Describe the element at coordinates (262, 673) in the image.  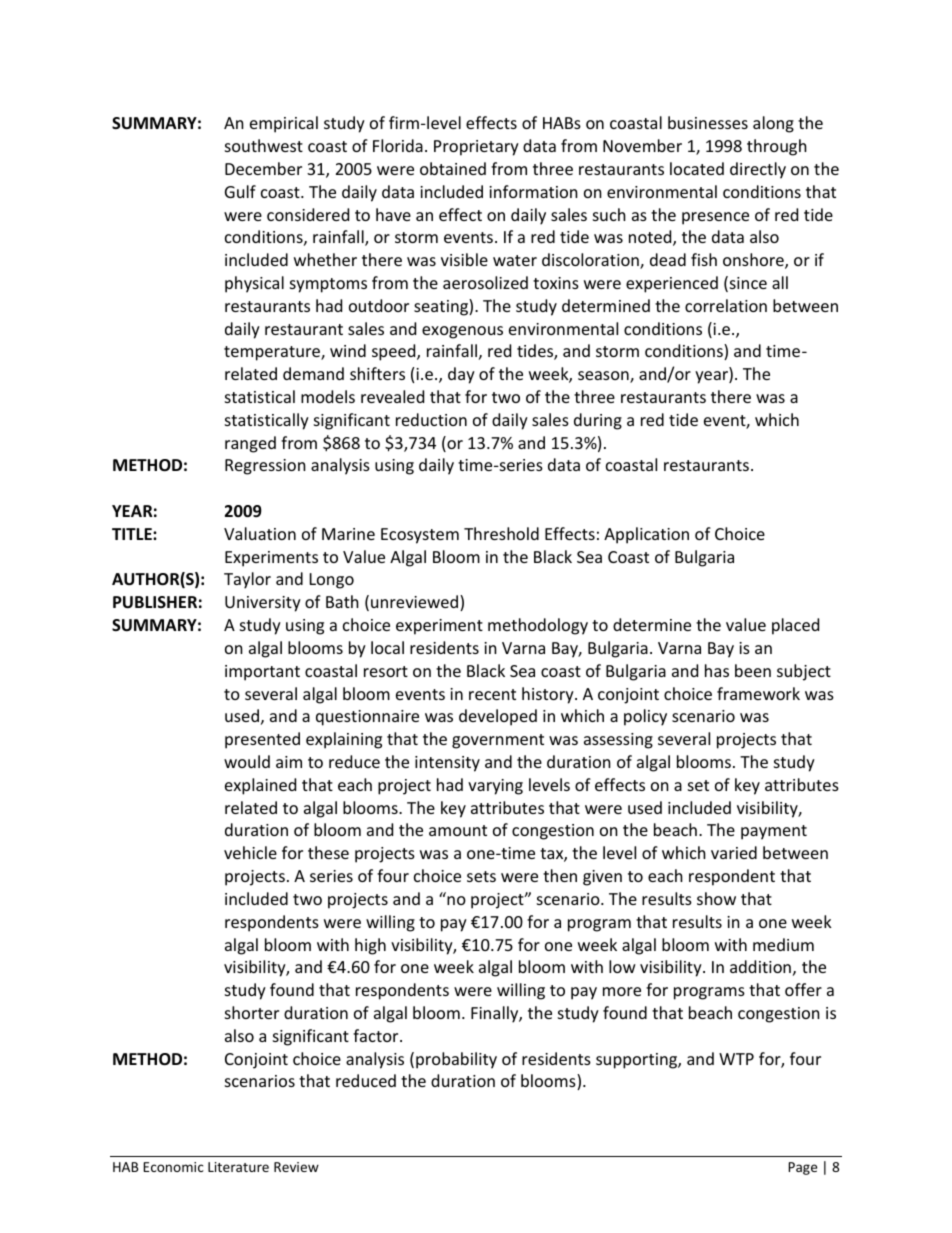
I see `important` at that location.
